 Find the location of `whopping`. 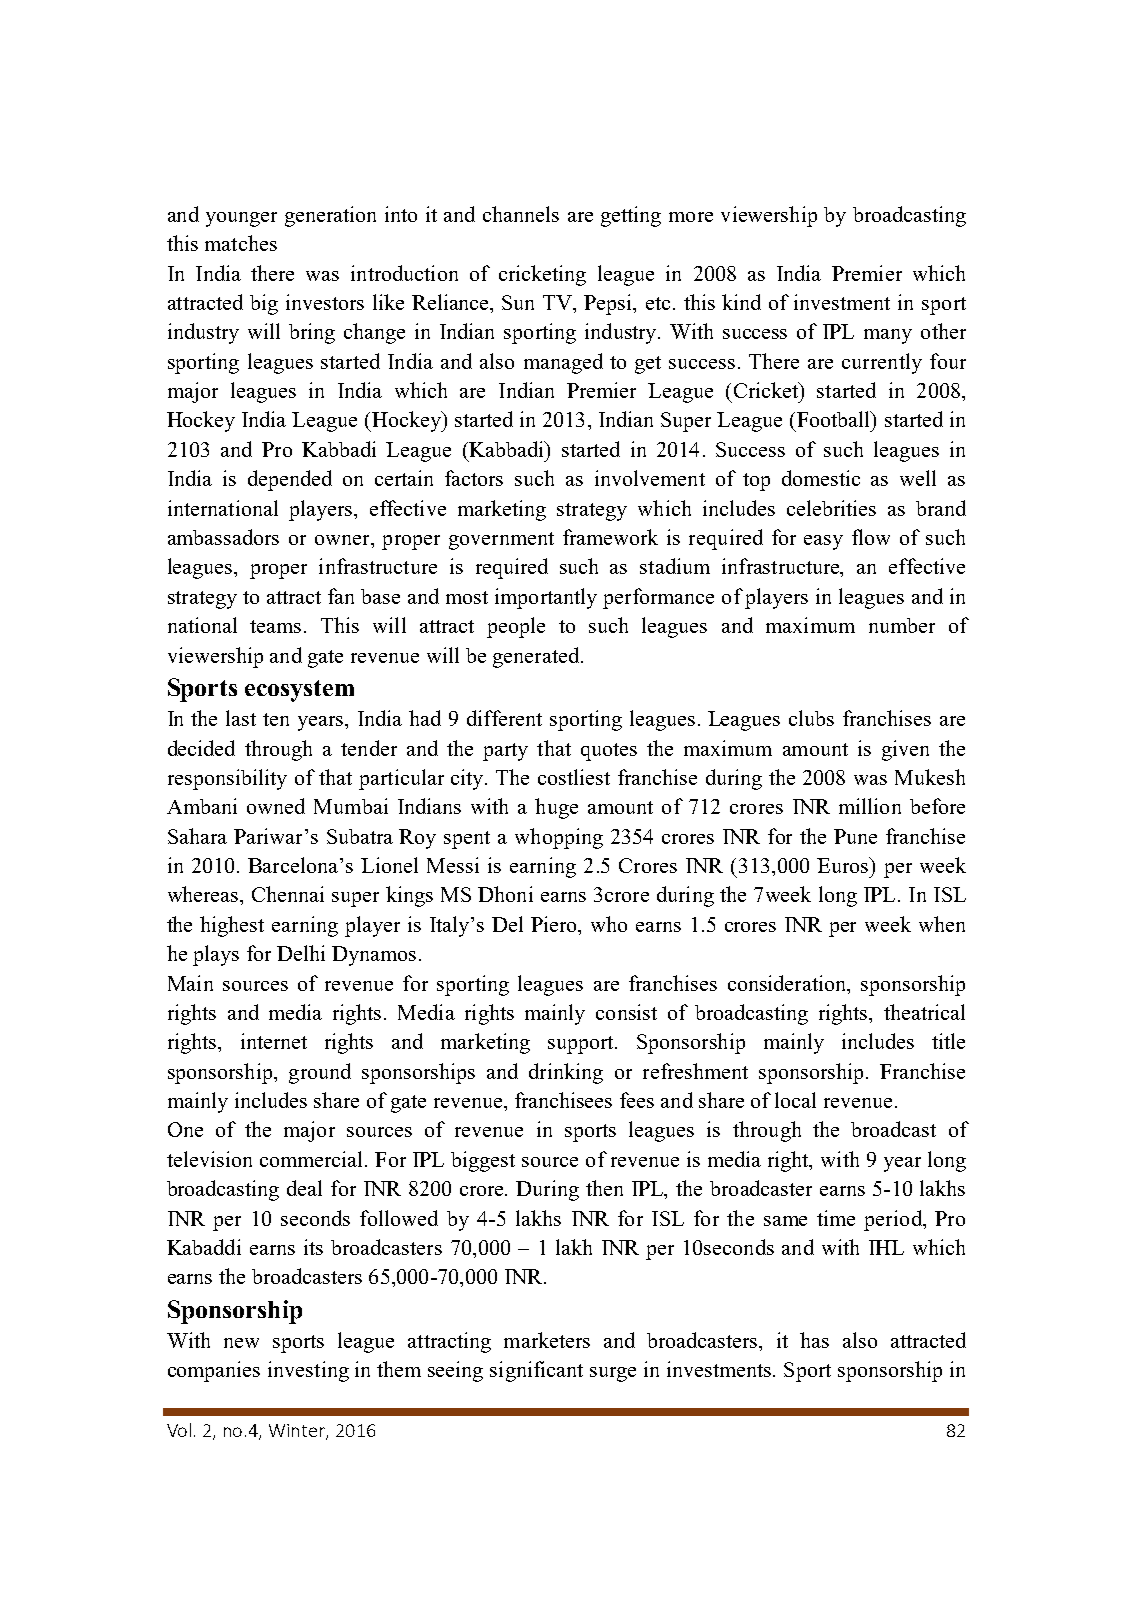

whopping is located at coordinates (559, 838).
